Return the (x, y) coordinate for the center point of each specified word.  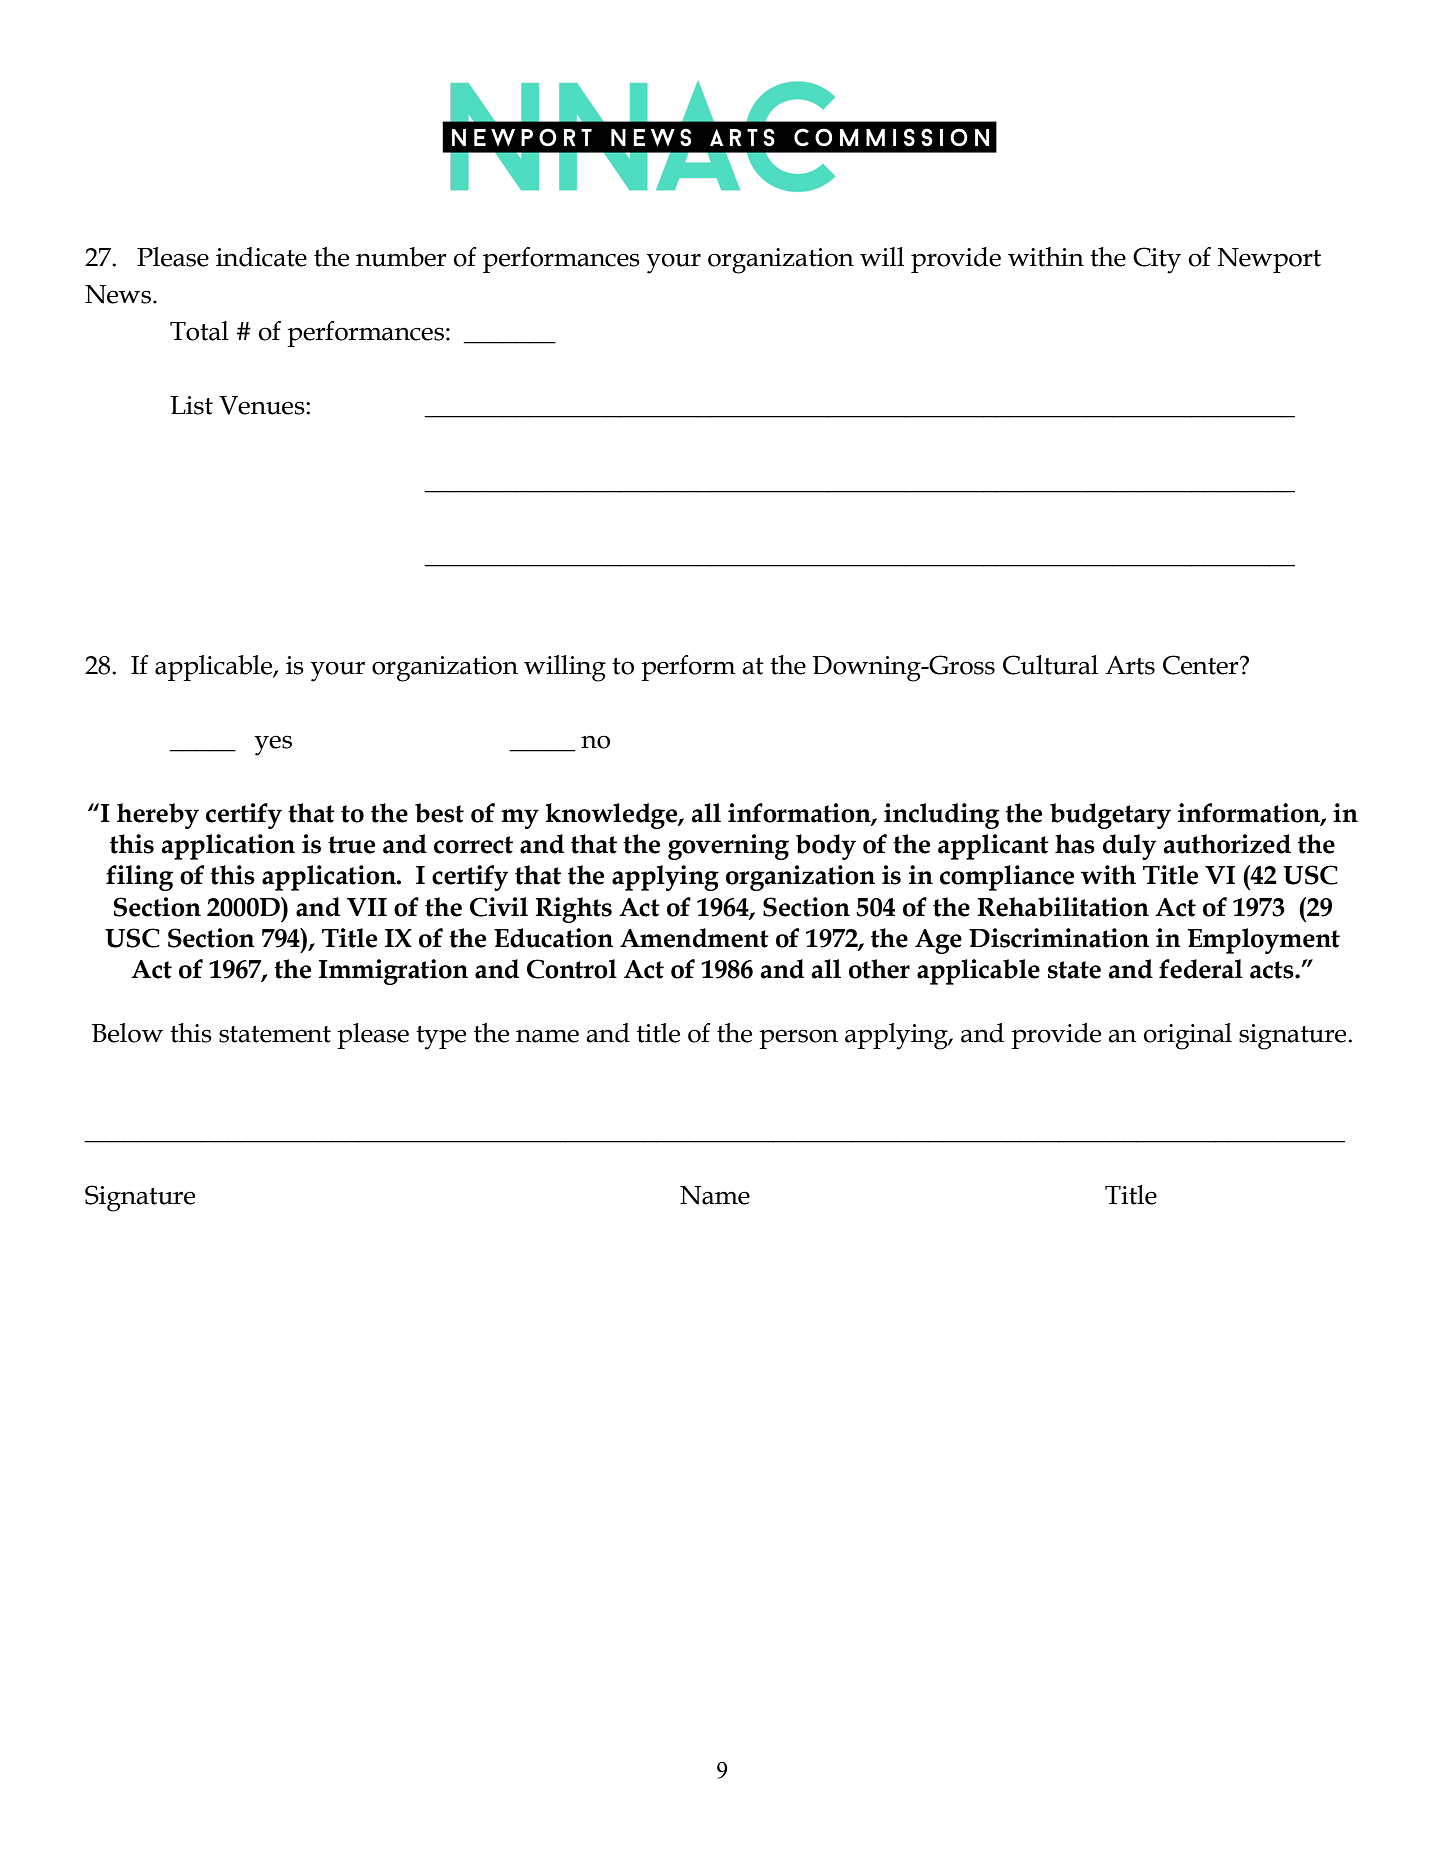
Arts (1130, 665)
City (1157, 260)
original (1188, 1036)
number (401, 257)
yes (273, 745)
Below (127, 1033)
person (798, 1039)
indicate (261, 257)
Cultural (1050, 665)
